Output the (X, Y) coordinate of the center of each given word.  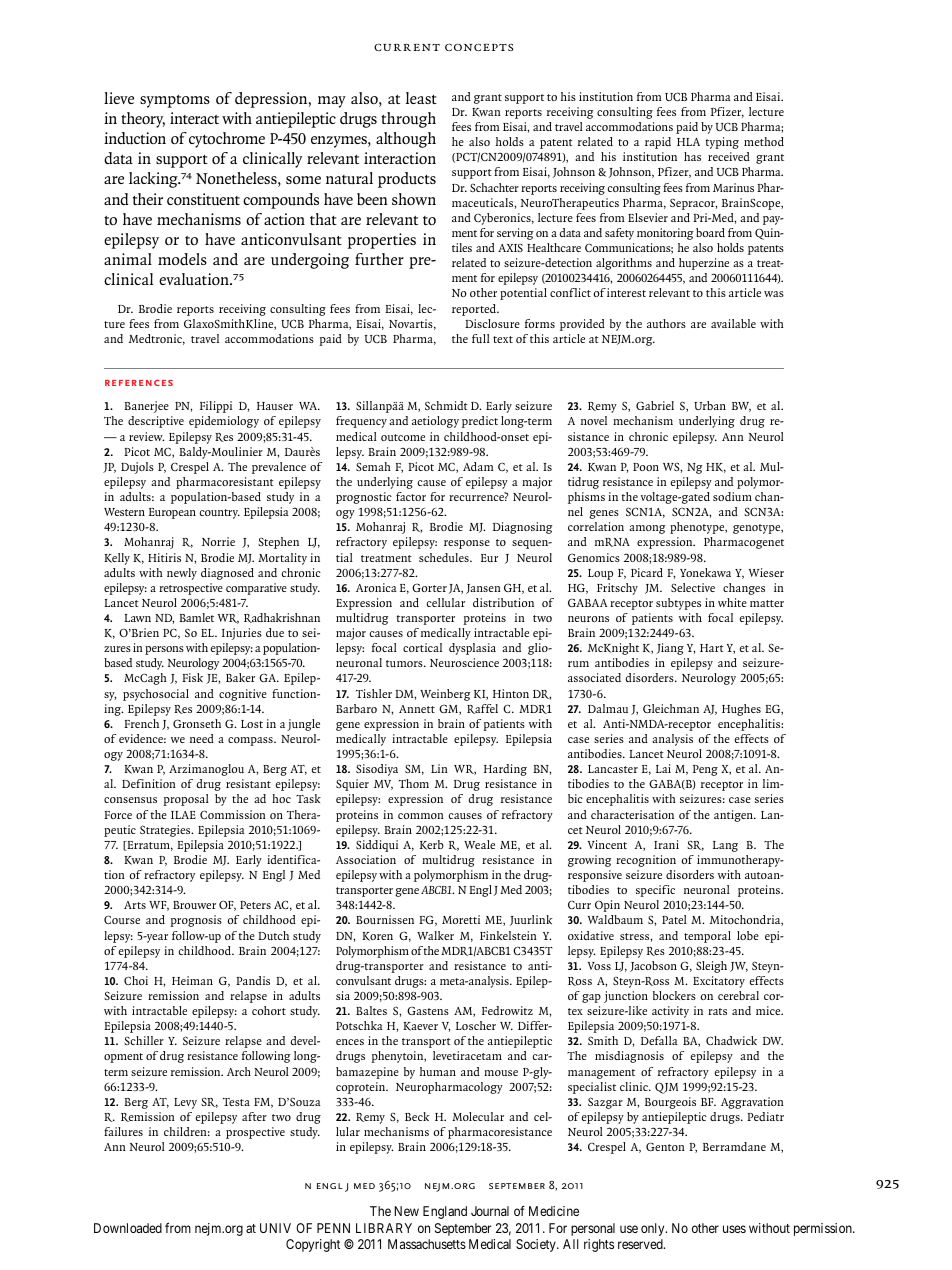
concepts (479, 47)
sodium (732, 496)
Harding (505, 770)
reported (475, 310)
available (733, 323)
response (467, 544)
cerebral (738, 995)
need (202, 738)
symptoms (175, 101)
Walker (435, 935)
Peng (705, 770)
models (182, 259)
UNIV (275, 1228)
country (219, 514)
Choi (136, 980)
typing (722, 143)
